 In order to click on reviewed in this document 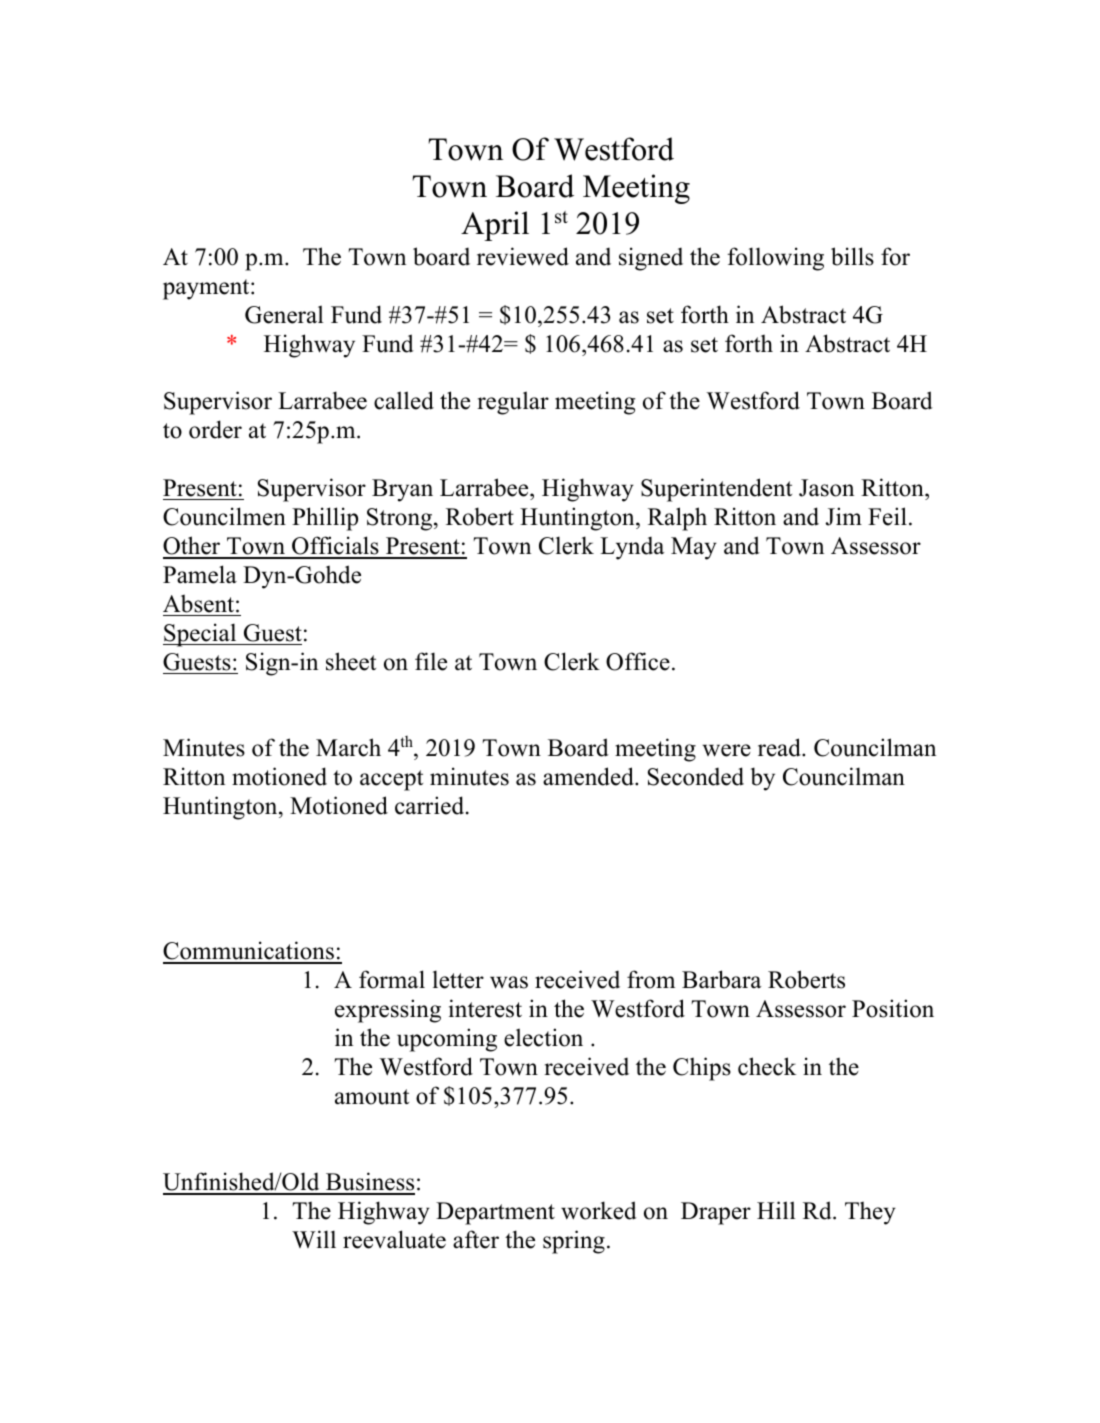, I will do `click(523, 256)`.
